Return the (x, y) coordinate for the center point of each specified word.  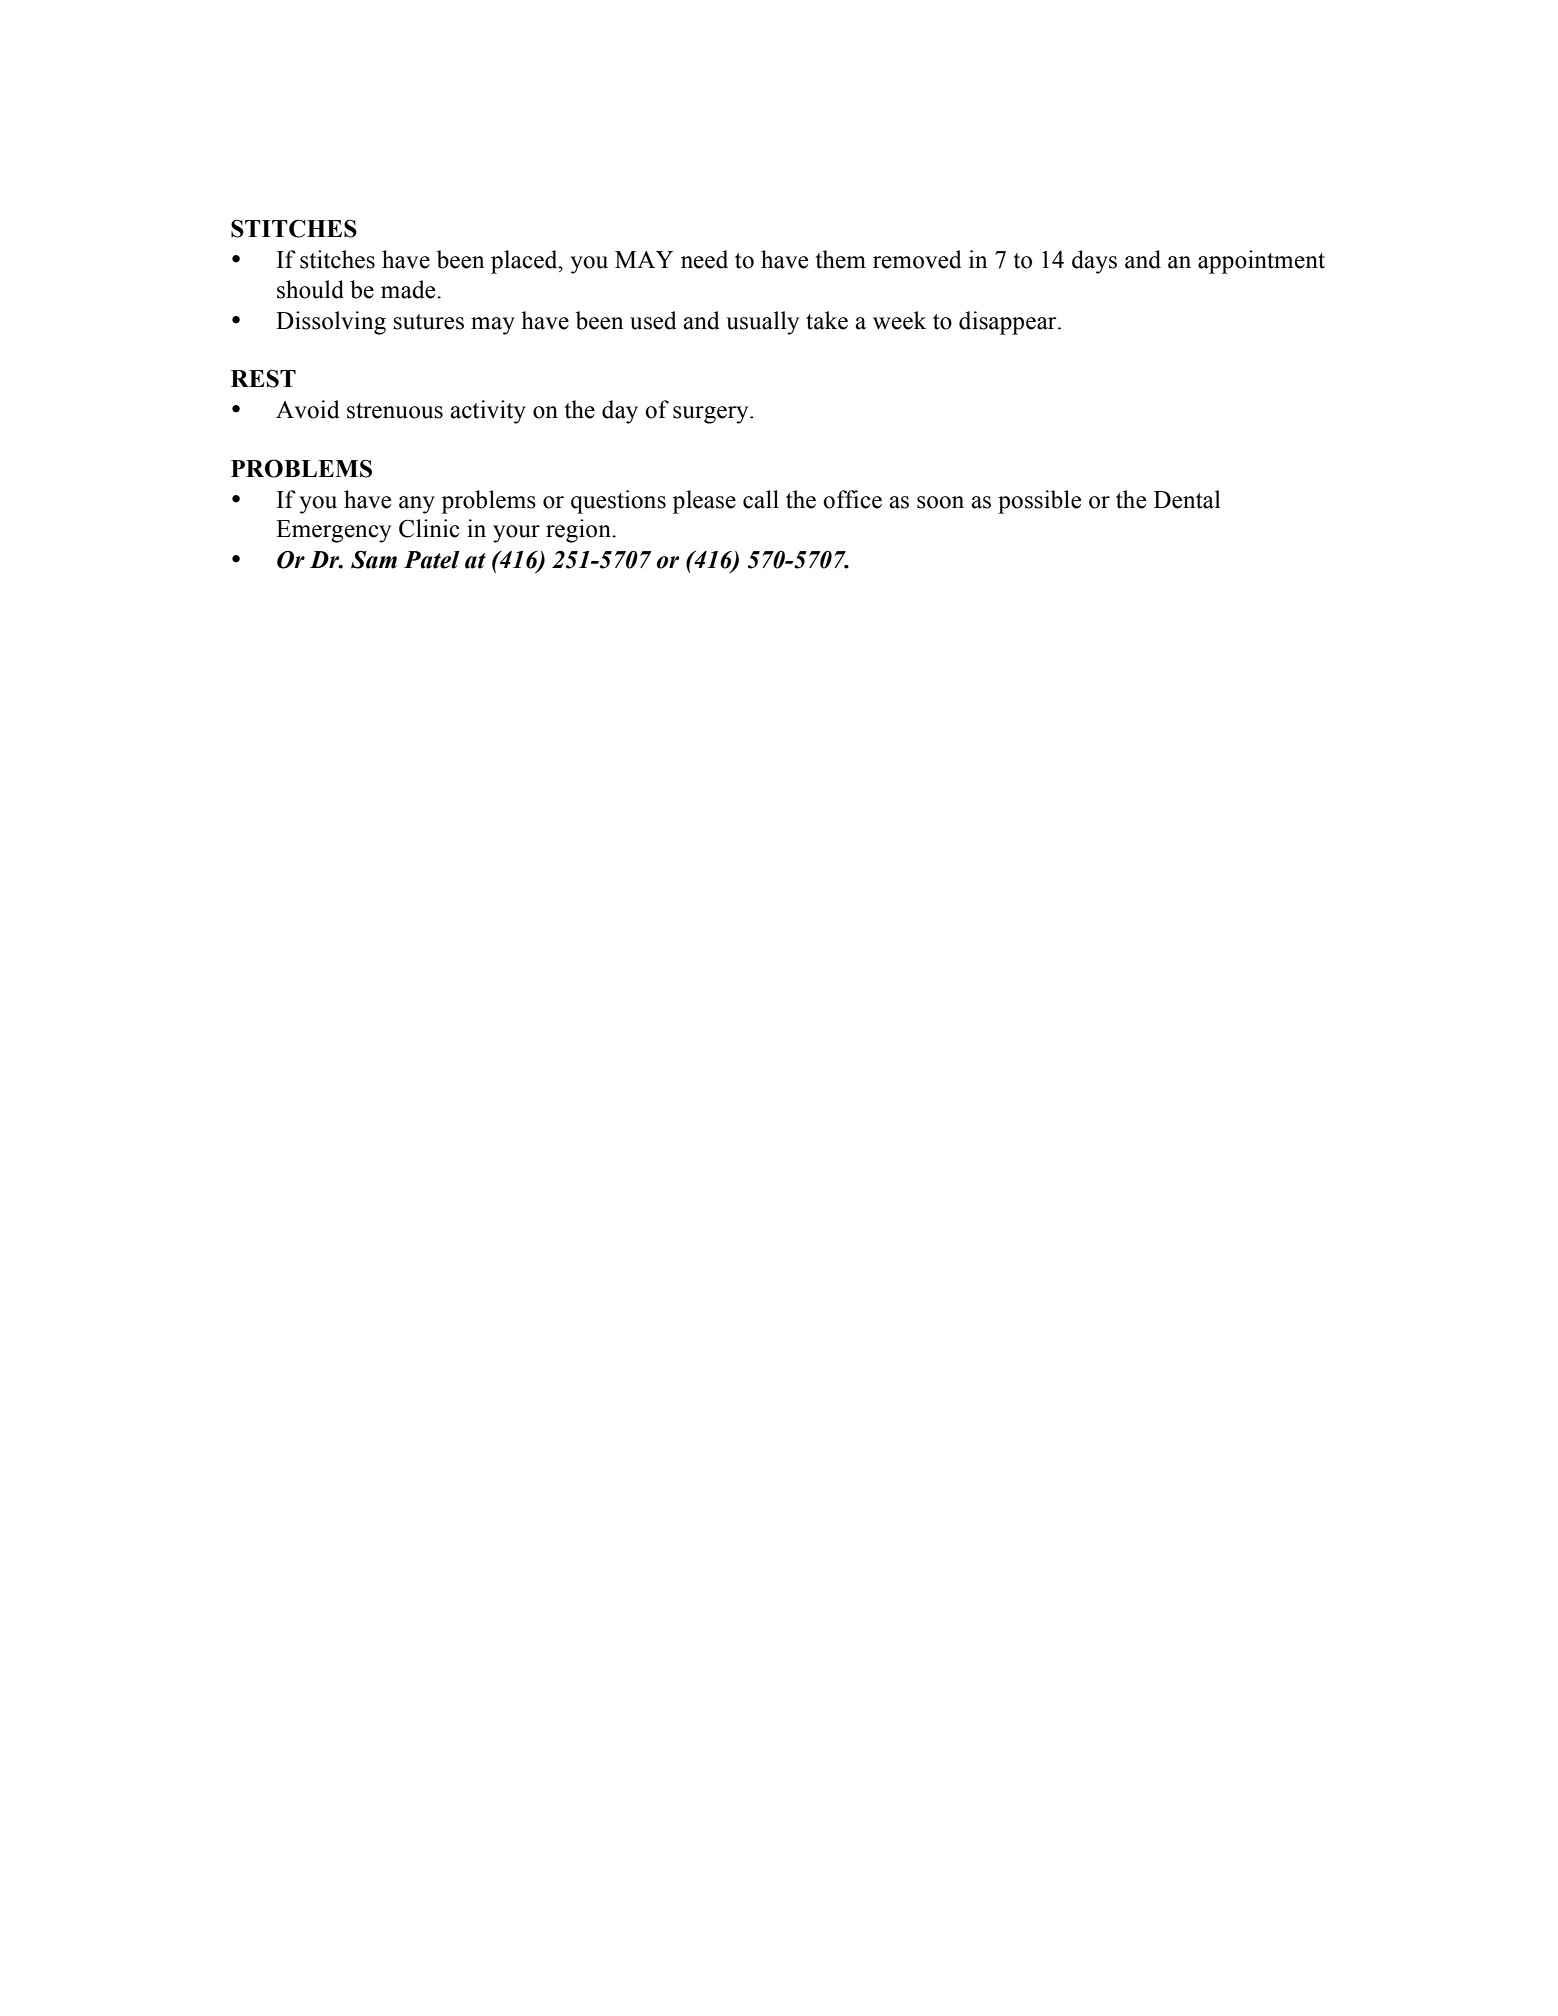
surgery (712, 415)
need (704, 259)
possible (1039, 502)
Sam (374, 559)
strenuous (395, 411)
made (409, 289)
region (579, 531)
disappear (1009, 323)
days (1094, 262)
